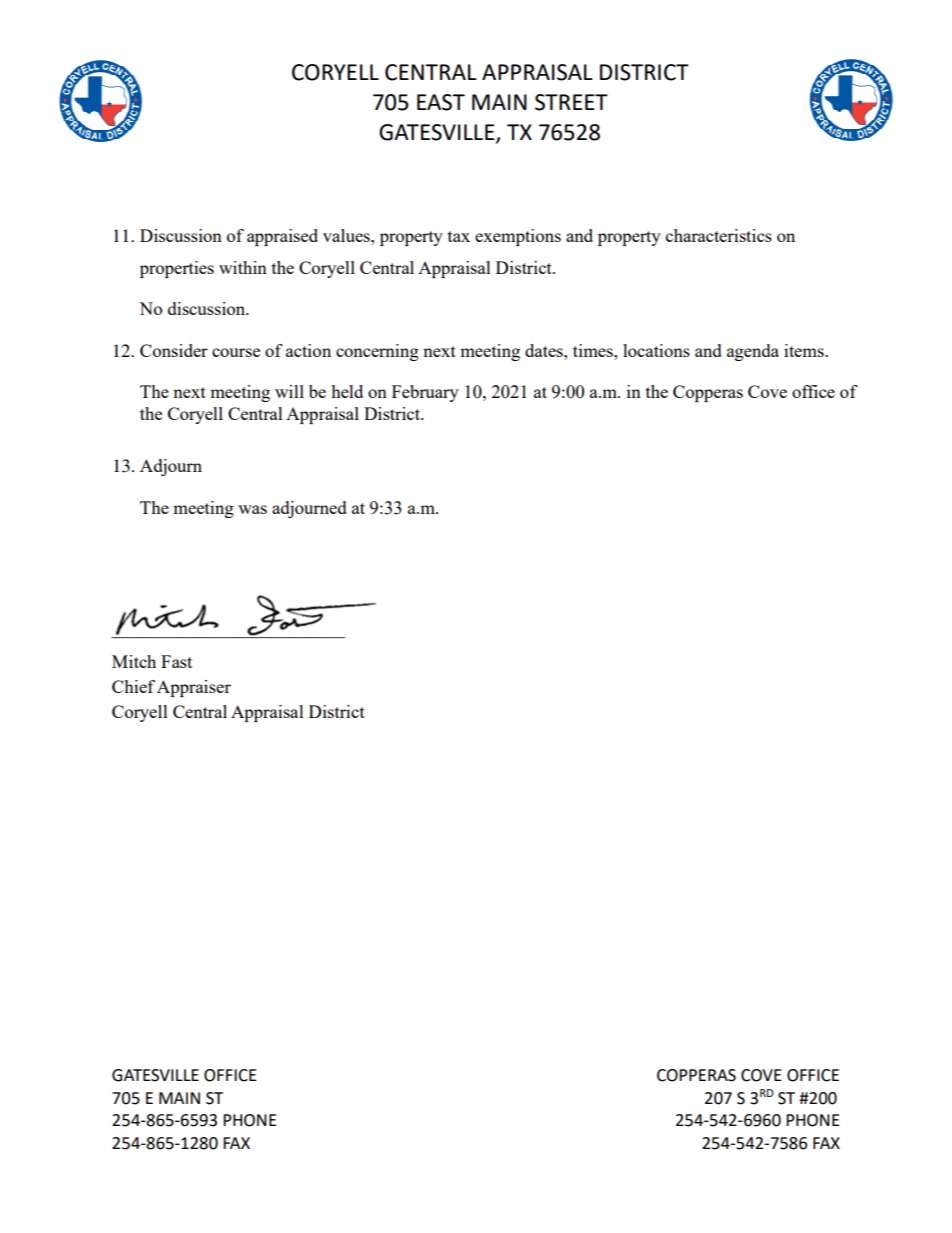 The width and height of the screenshot is (952, 1233). I want to click on Fast, so click(176, 661).
